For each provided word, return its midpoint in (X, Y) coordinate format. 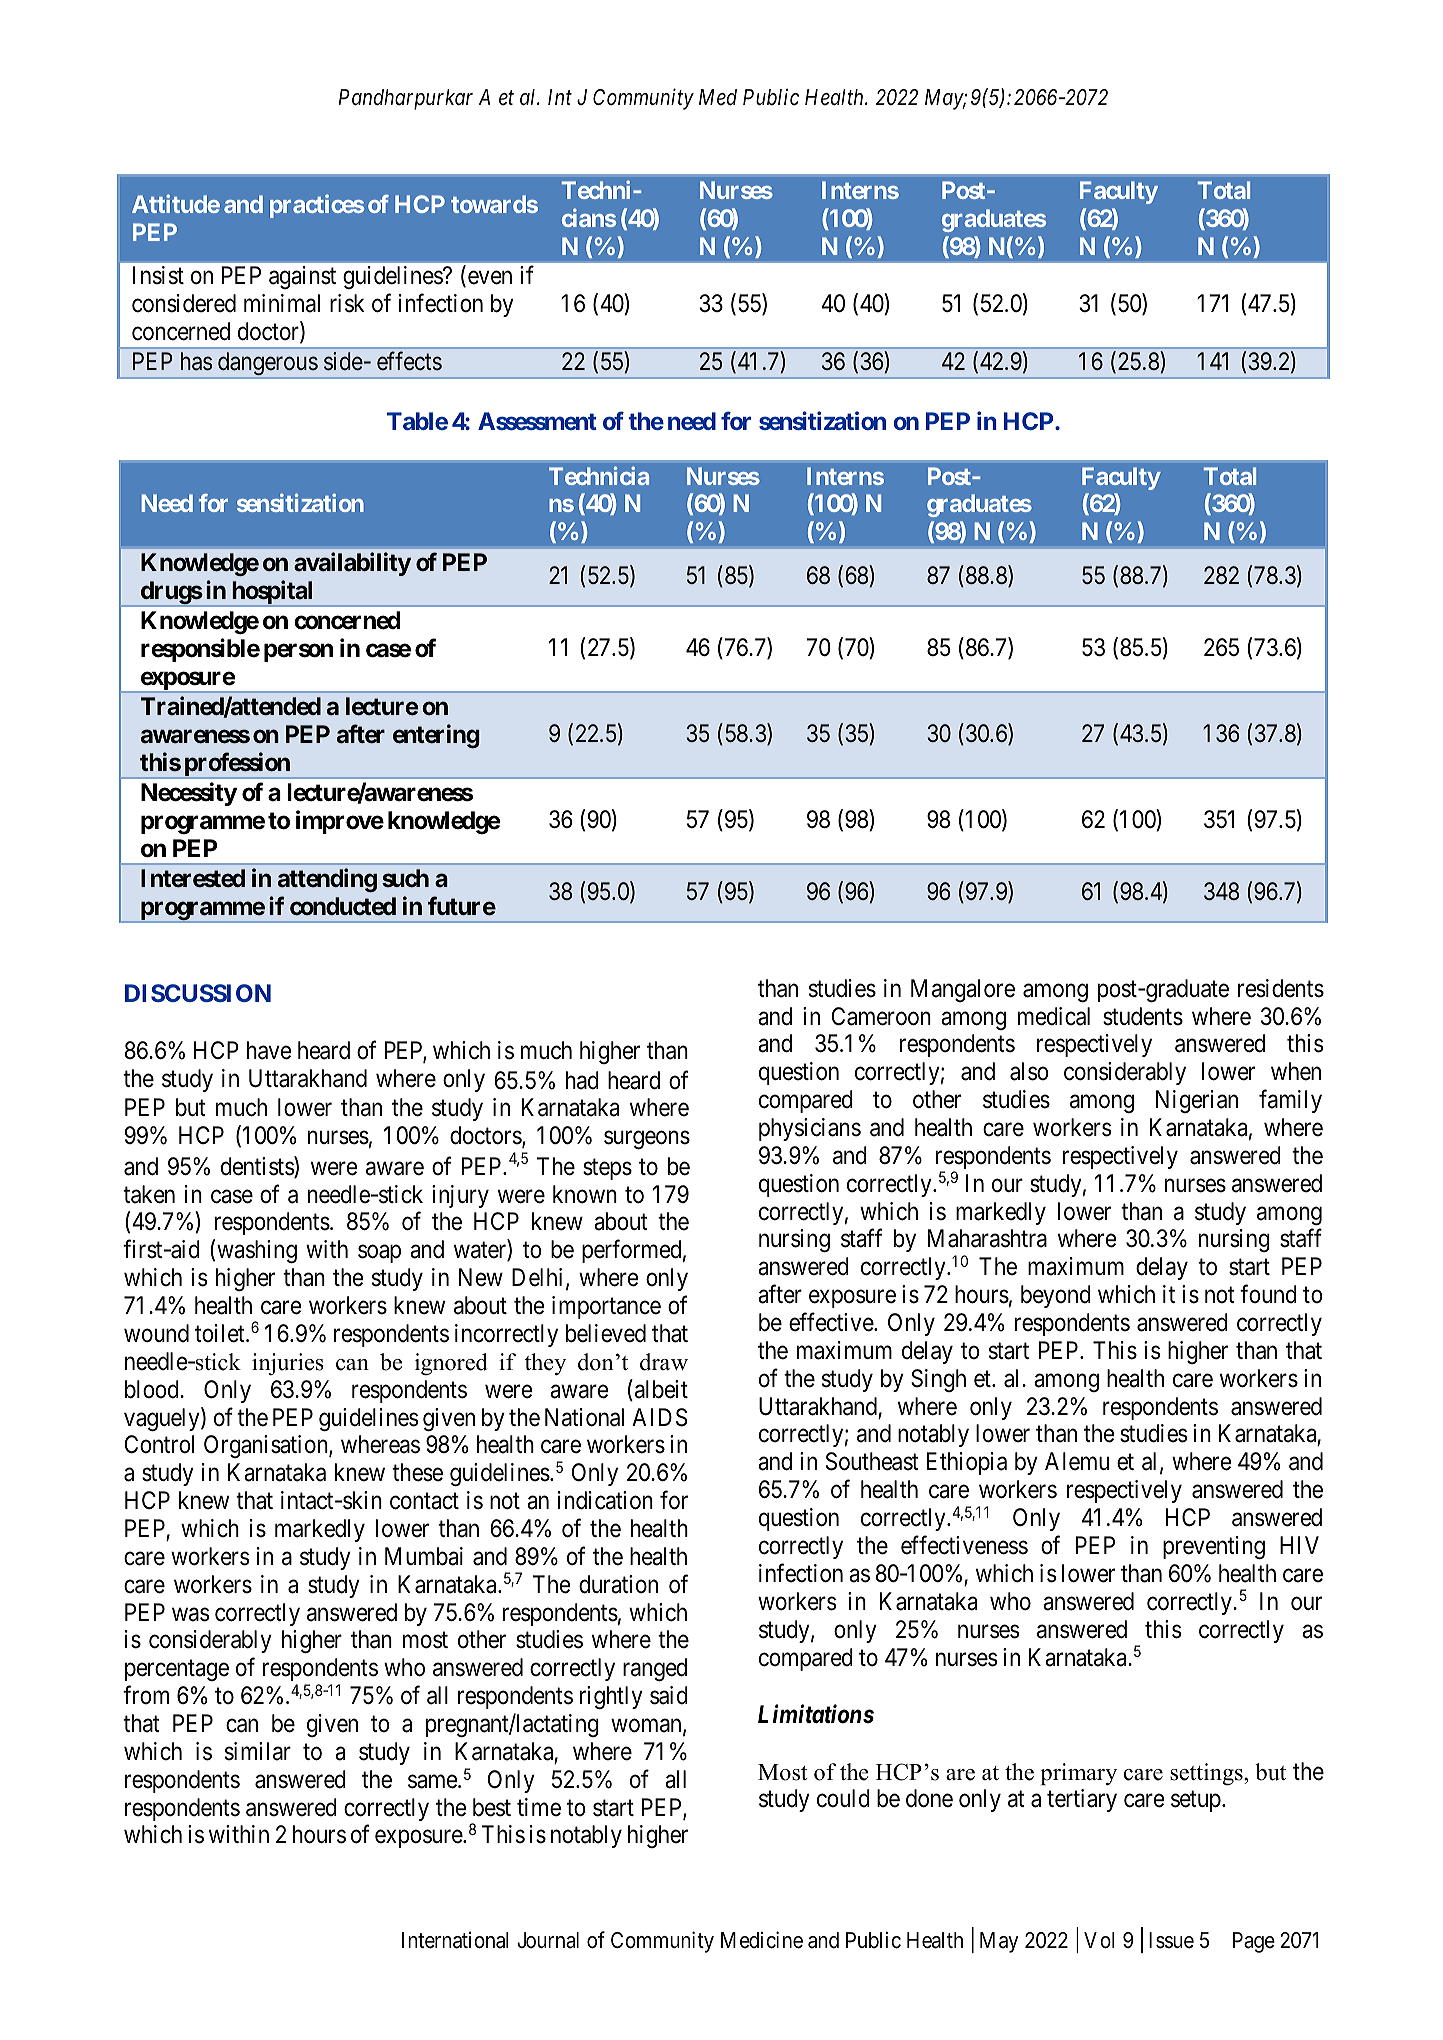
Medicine (762, 1940)
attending (327, 880)
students (1143, 1016)
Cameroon (881, 1016)
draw (664, 1362)
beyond (1056, 1296)
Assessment (537, 421)
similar (258, 1751)
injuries (288, 1364)
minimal (282, 303)
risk (347, 303)
